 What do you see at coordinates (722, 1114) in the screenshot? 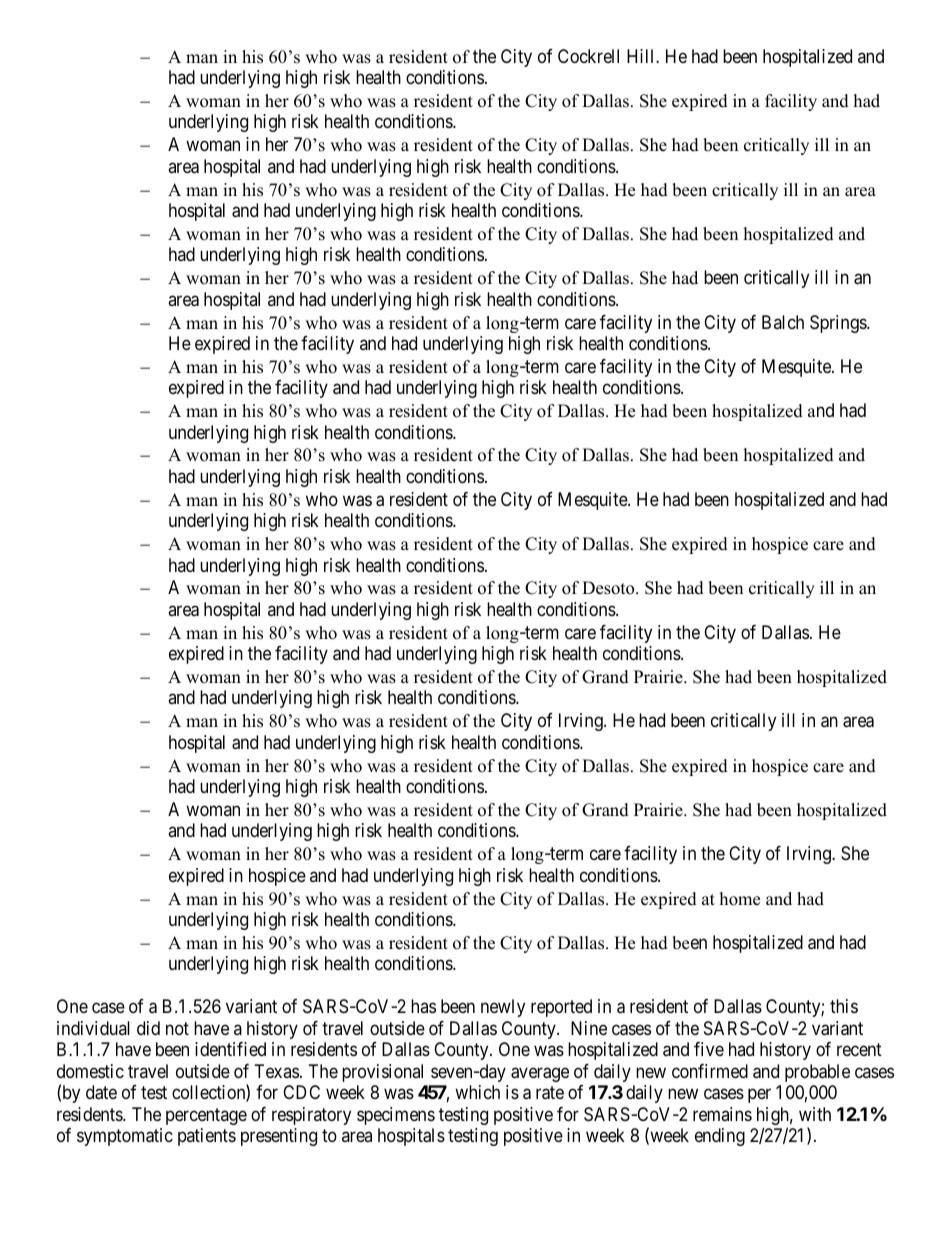
I see `remains` at bounding box center [722, 1114].
